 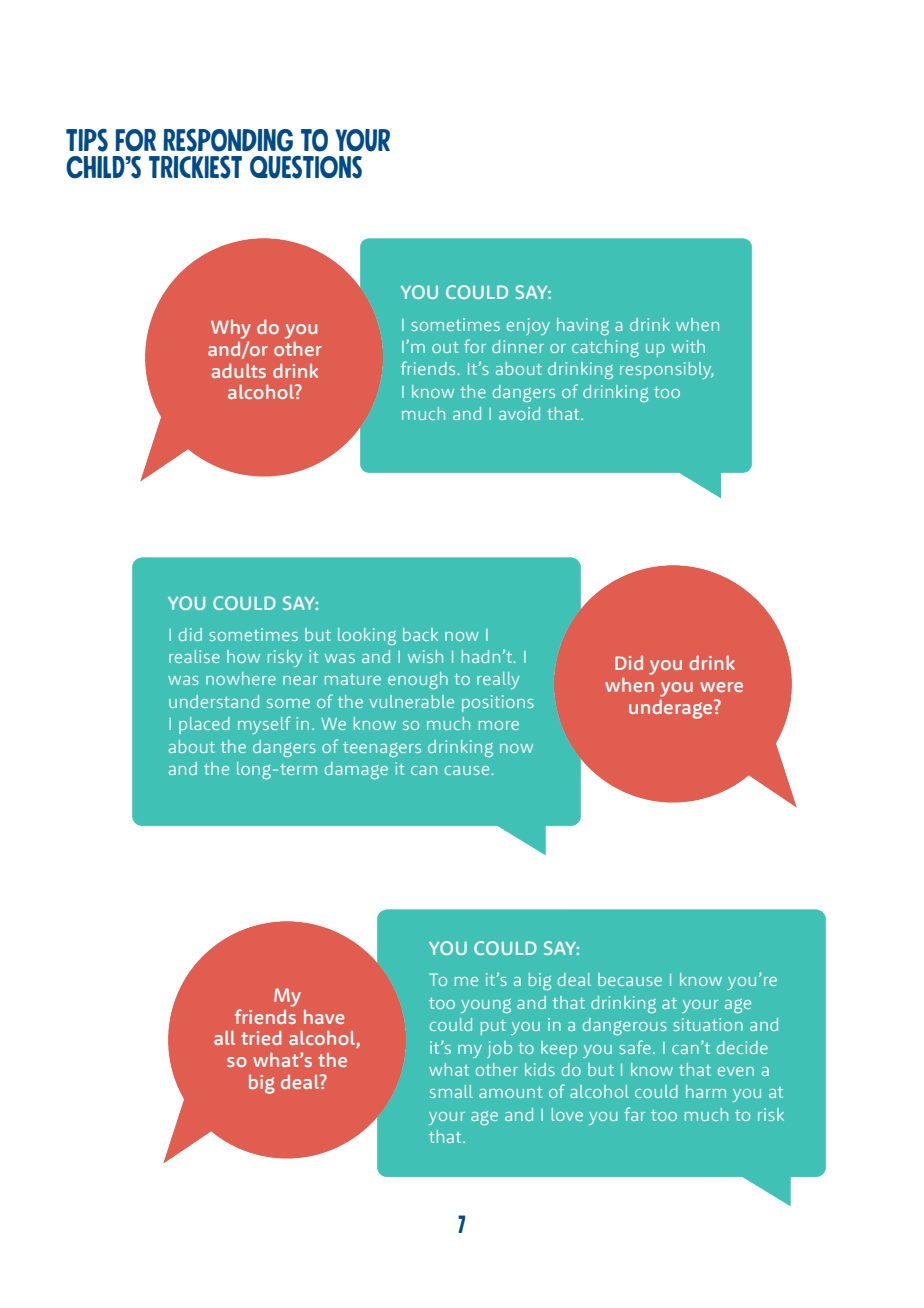 What do you see at coordinates (583, 326) in the screenshot?
I see `having` at bounding box center [583, 326].
